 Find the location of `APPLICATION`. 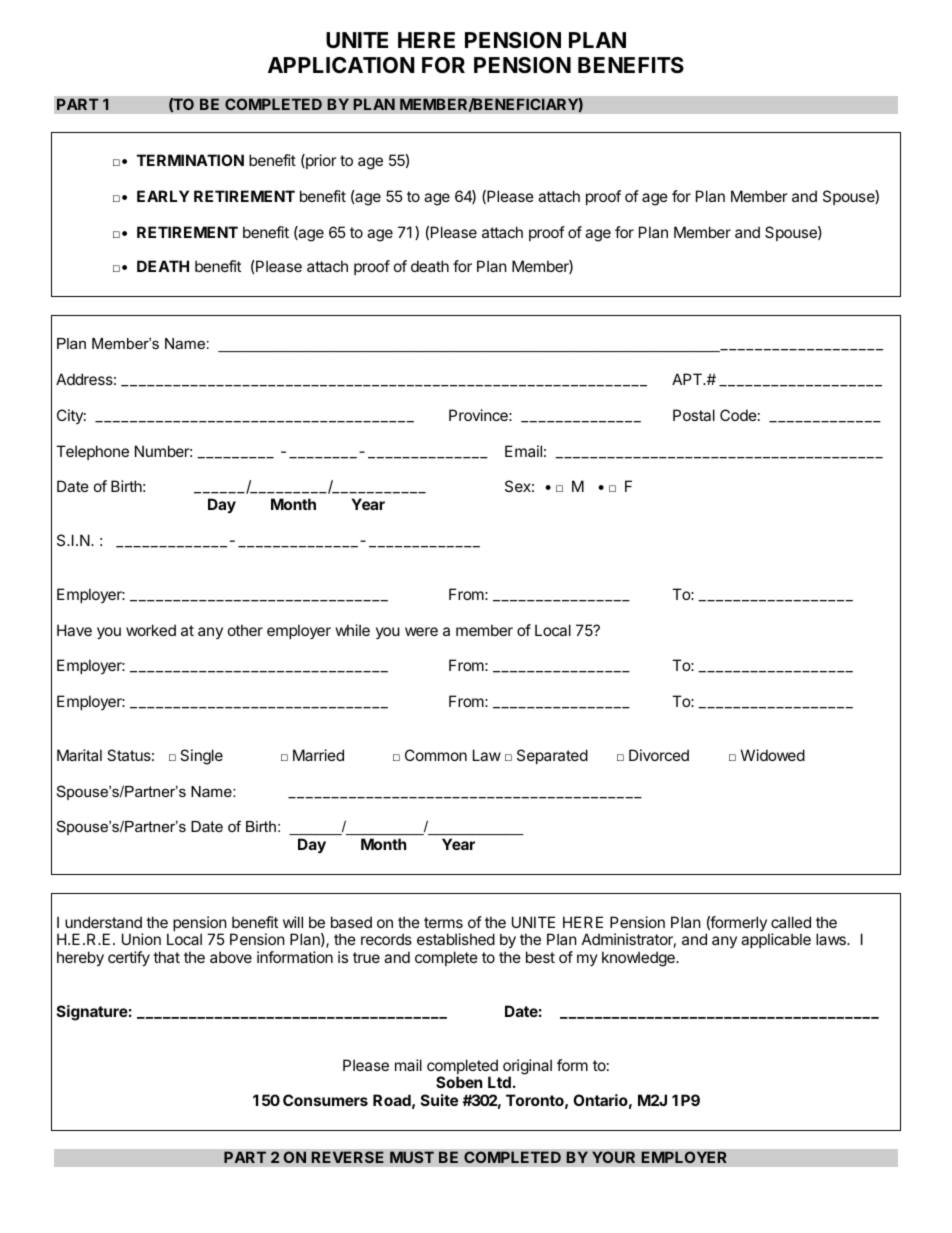

APPLICATION is located at coordinates (341, 65).
